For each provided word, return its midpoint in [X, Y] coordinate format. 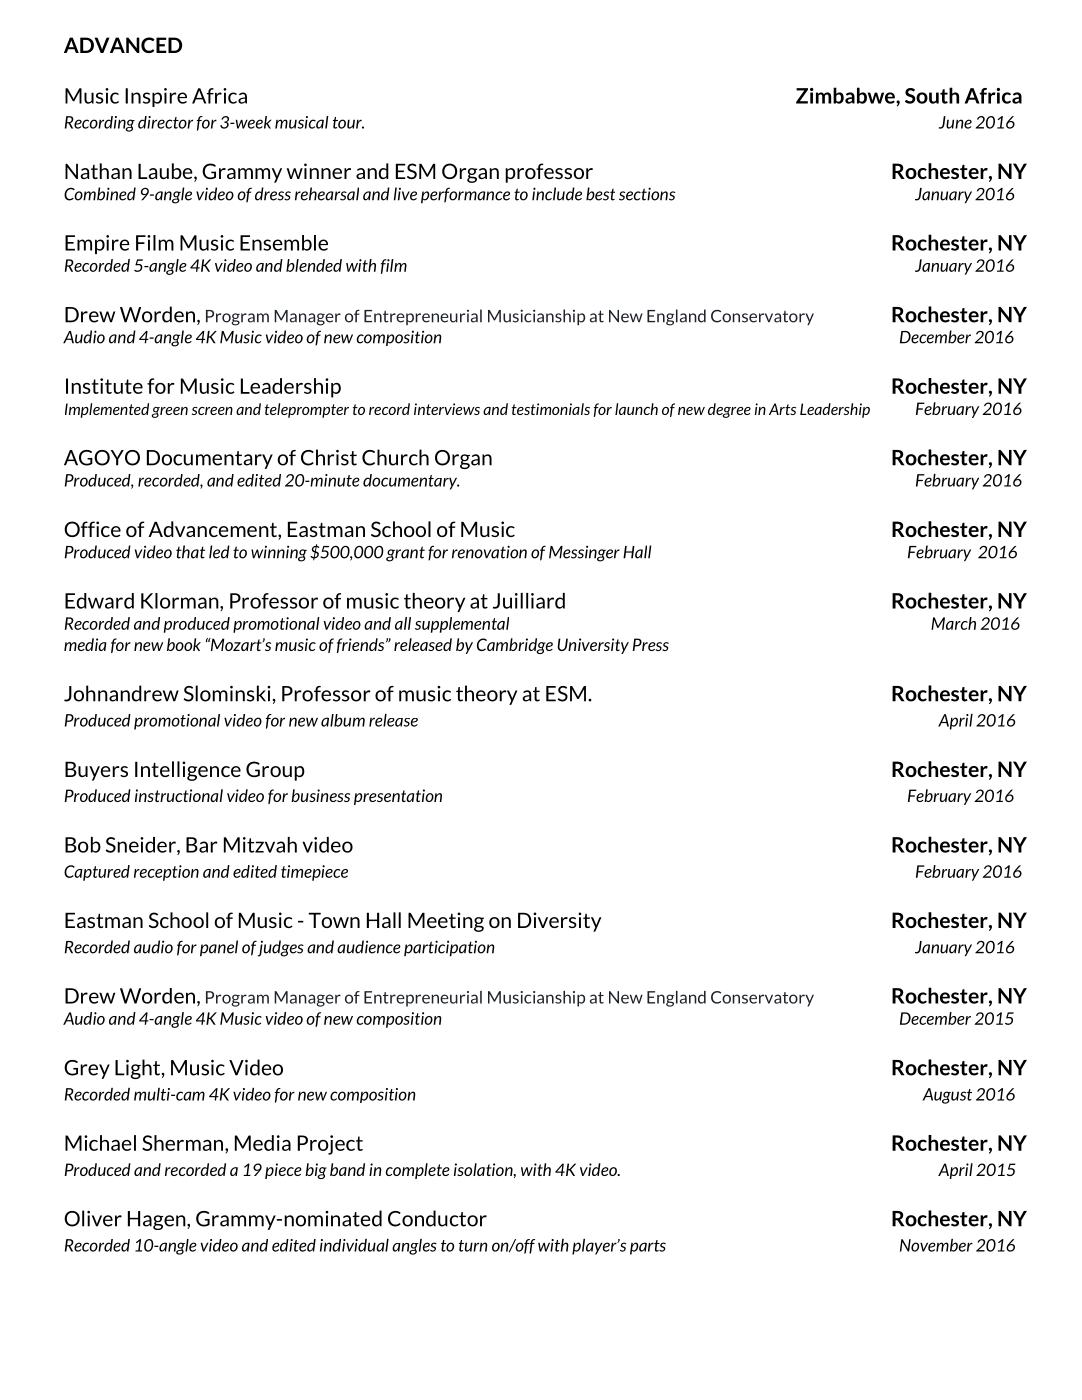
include [557, 194]
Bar [202, 845]
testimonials [551, 409]
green [169, 412]
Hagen [158, 1220]
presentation [398, 797]
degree [729, 410]
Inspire [156, 97]
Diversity [560, 922]
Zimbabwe [846, 95]
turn [473, 1246]
